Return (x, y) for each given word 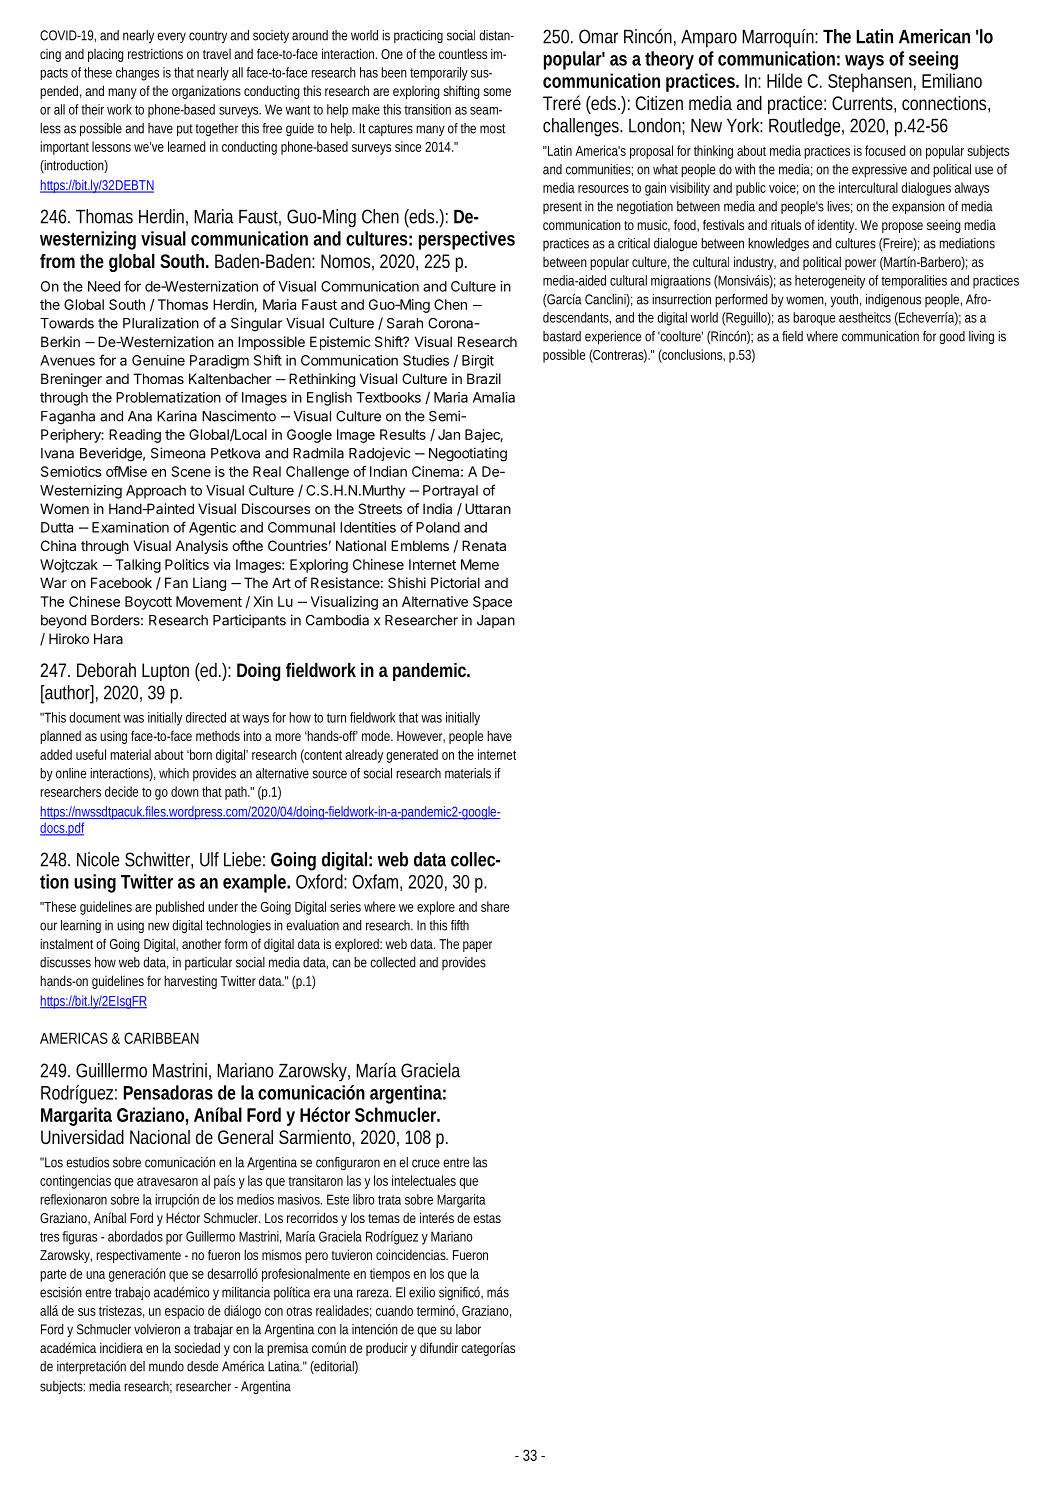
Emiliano (952, 80)
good (952, 337)
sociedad (197, 1347)
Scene (191, 471)
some (497, 92)
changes (137, 74)
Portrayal (450, 492)
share (495, 906)
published (180, 908)
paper (477, 946)
